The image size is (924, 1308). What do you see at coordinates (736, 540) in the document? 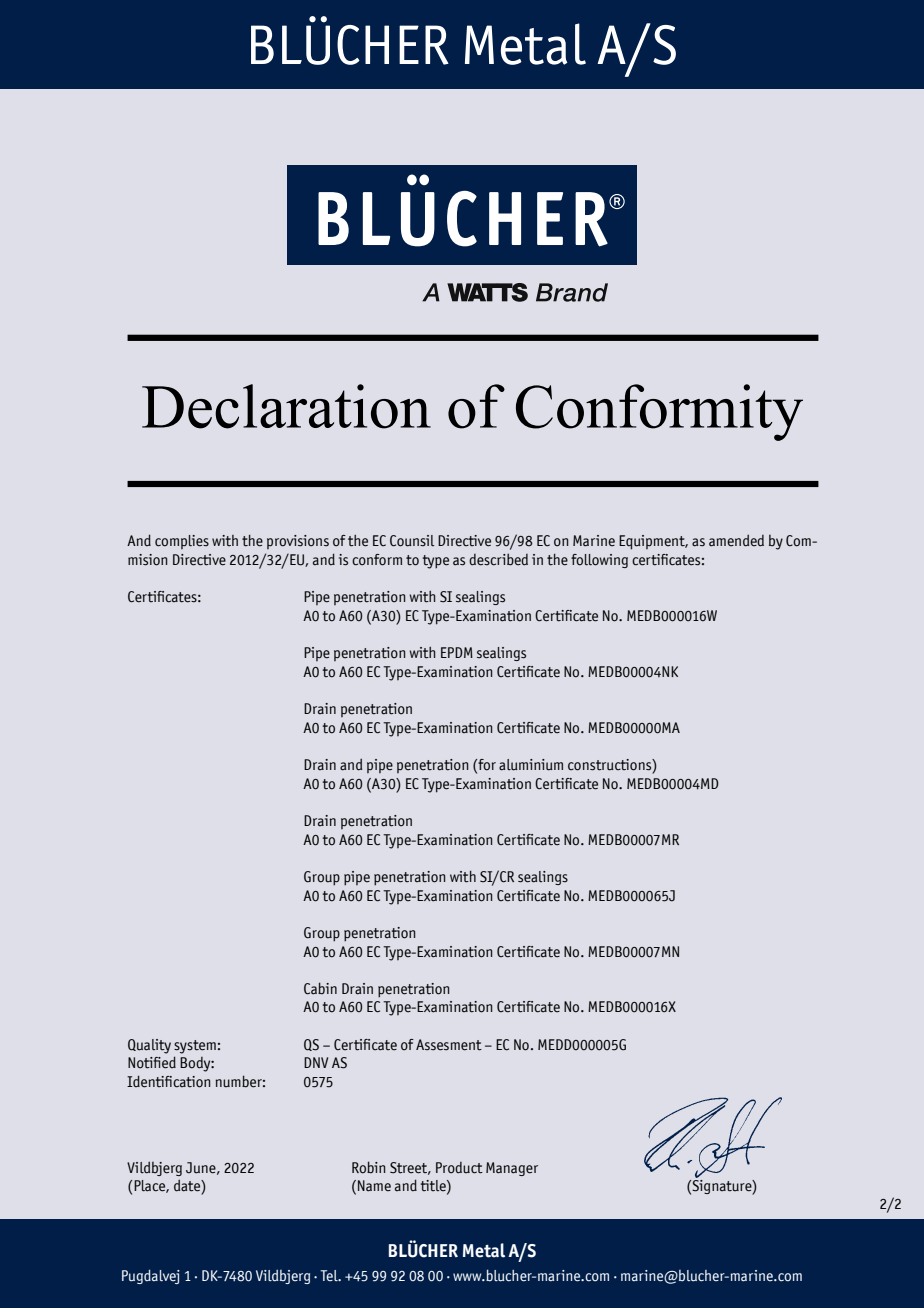
I see `amended` at bounding box center [736, 540].
